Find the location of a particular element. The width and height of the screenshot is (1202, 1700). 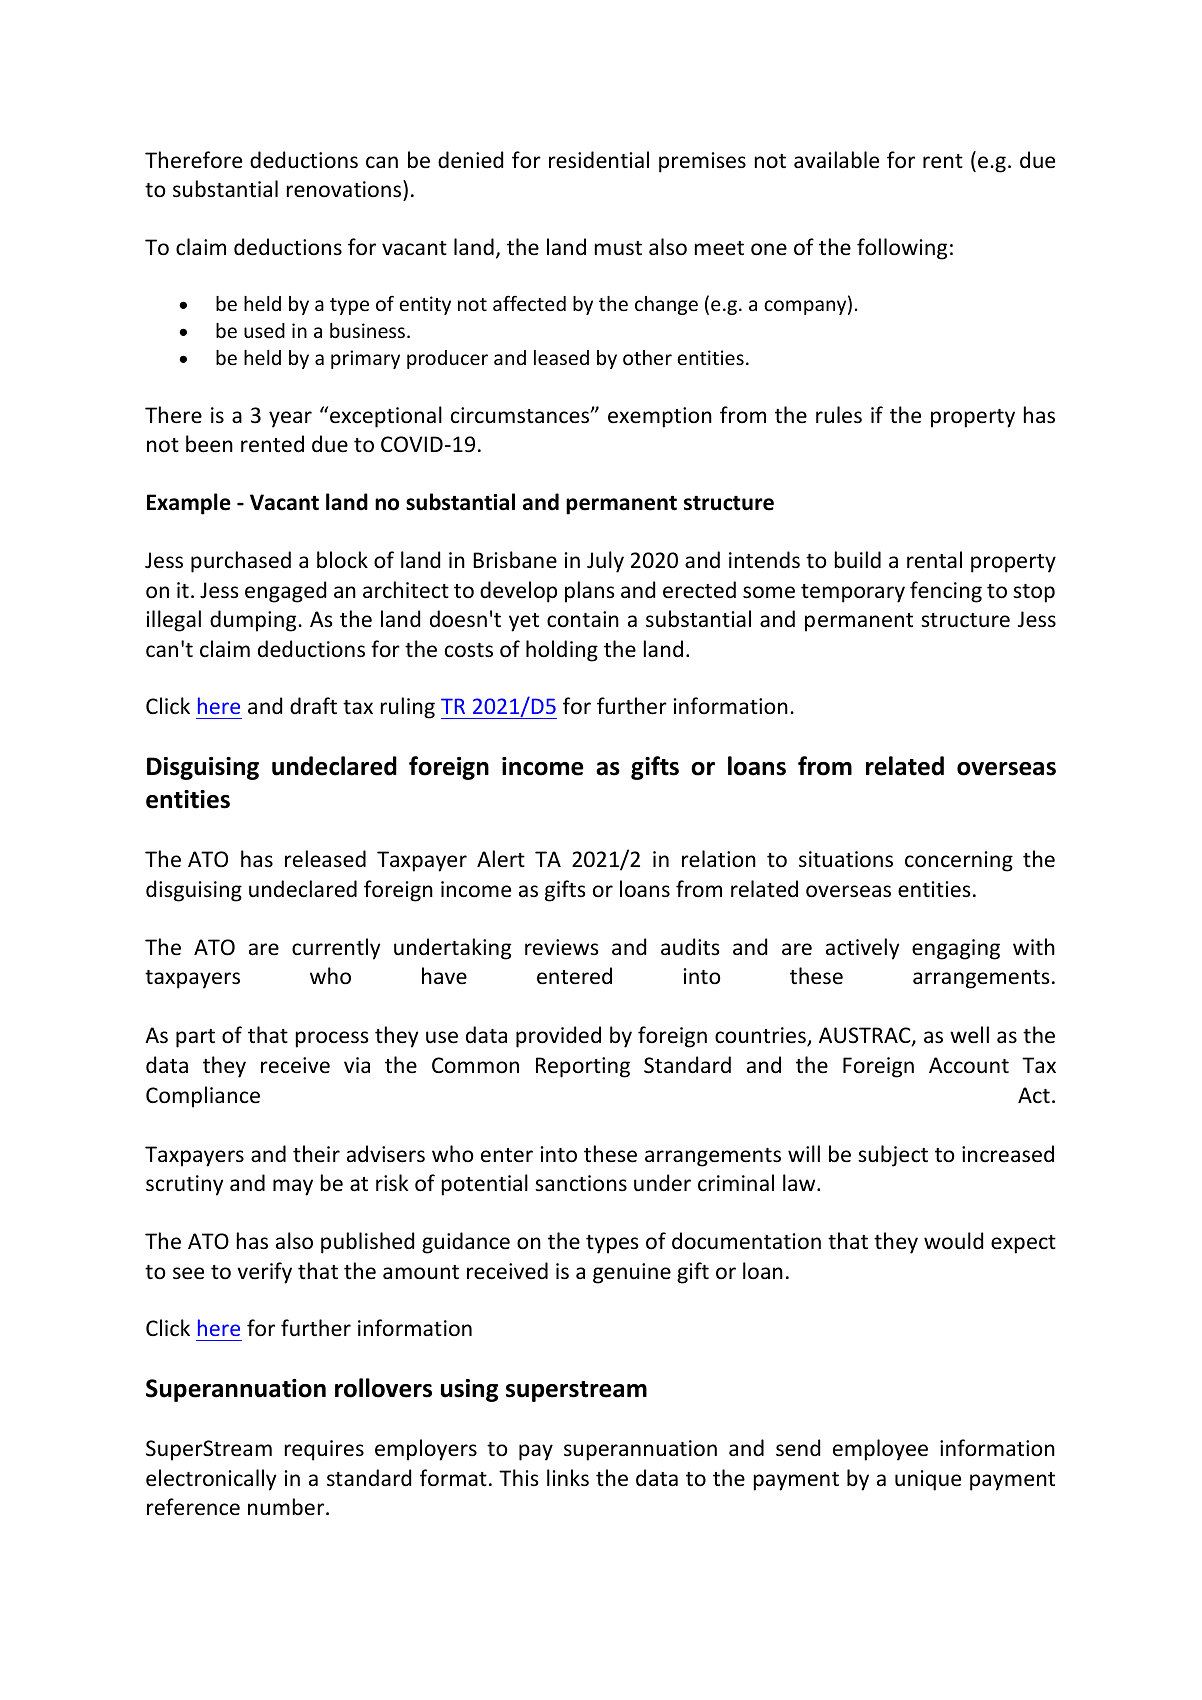

subject is located at coordinates (893, 1156).
